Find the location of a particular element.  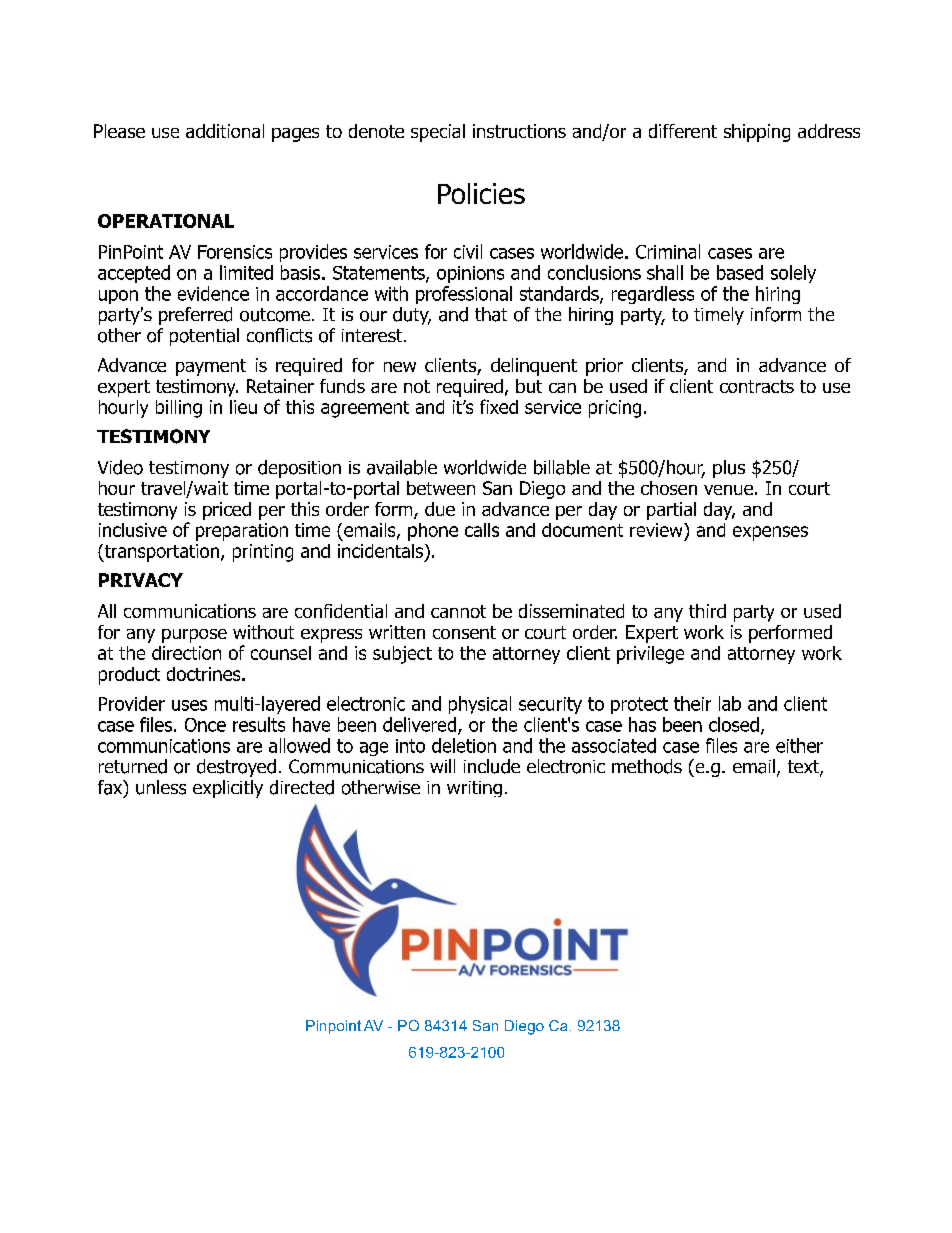

contracts is located at coordinates (757, 386).
